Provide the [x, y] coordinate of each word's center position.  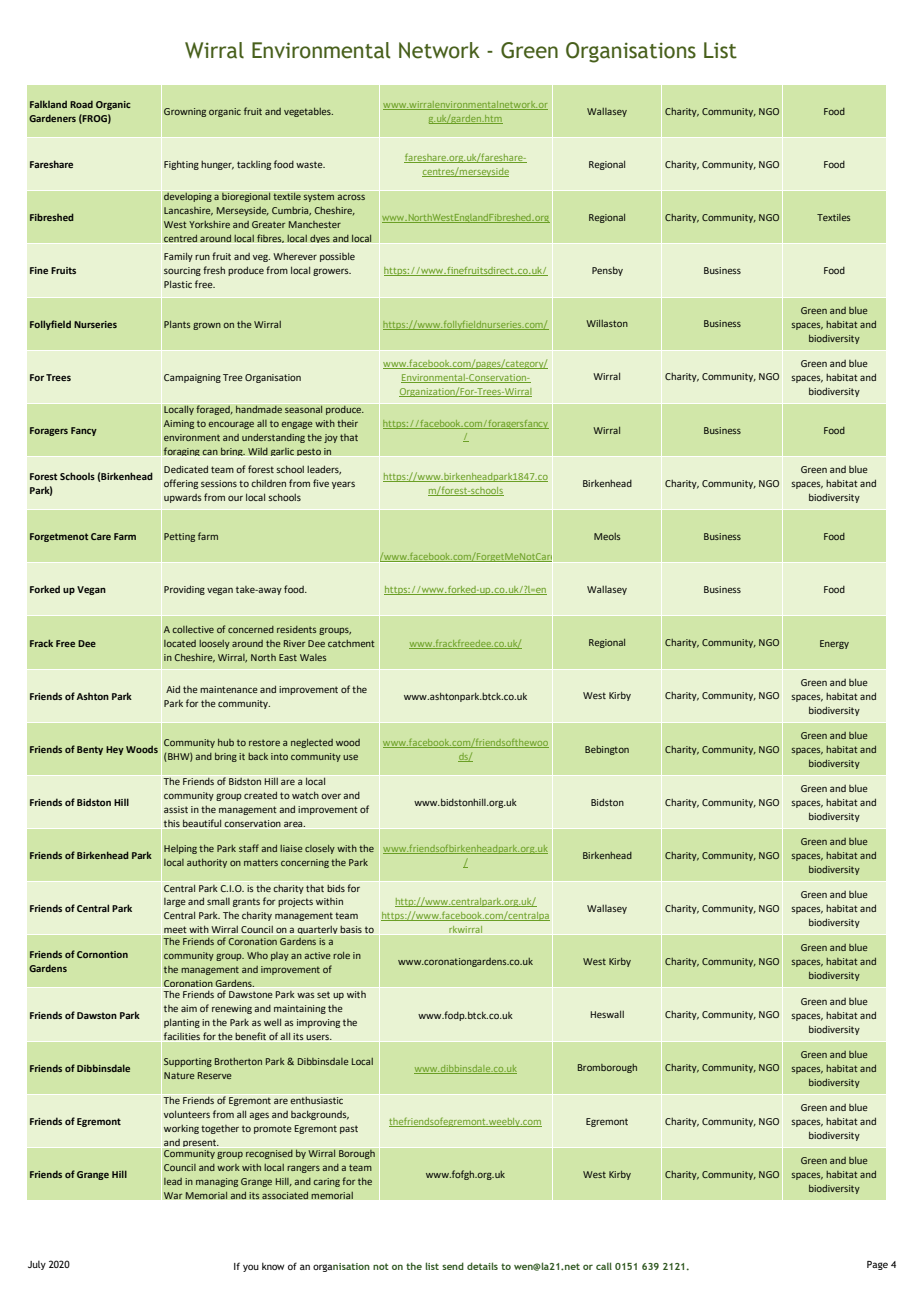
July [37, 1265]
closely [320, 849]
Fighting [181, 165]
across [351, 197]
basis [351, 929]
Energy [834, 644]
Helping [180, 849]
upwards [183, 498]
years [343, 485]
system [318, 197]
